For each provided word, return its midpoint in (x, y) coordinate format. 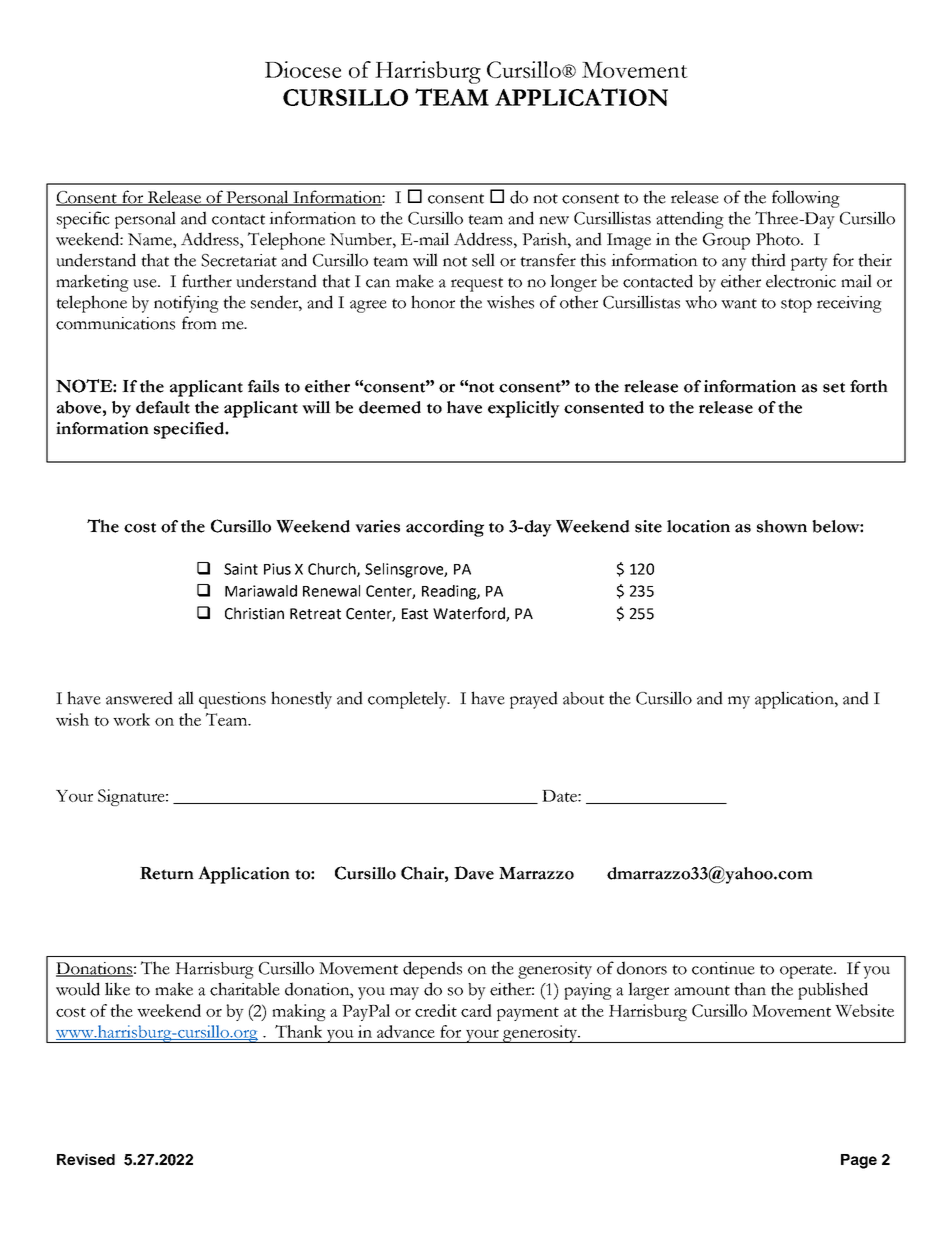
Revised (86, 1159)
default (163, 407)
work (131, 719)
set (834, 387)
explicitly (524, 409)
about (583, 698)
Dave (474, 873)
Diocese (303, 69)
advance (406, 1031)
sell (483, 260)
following (806, 199)
